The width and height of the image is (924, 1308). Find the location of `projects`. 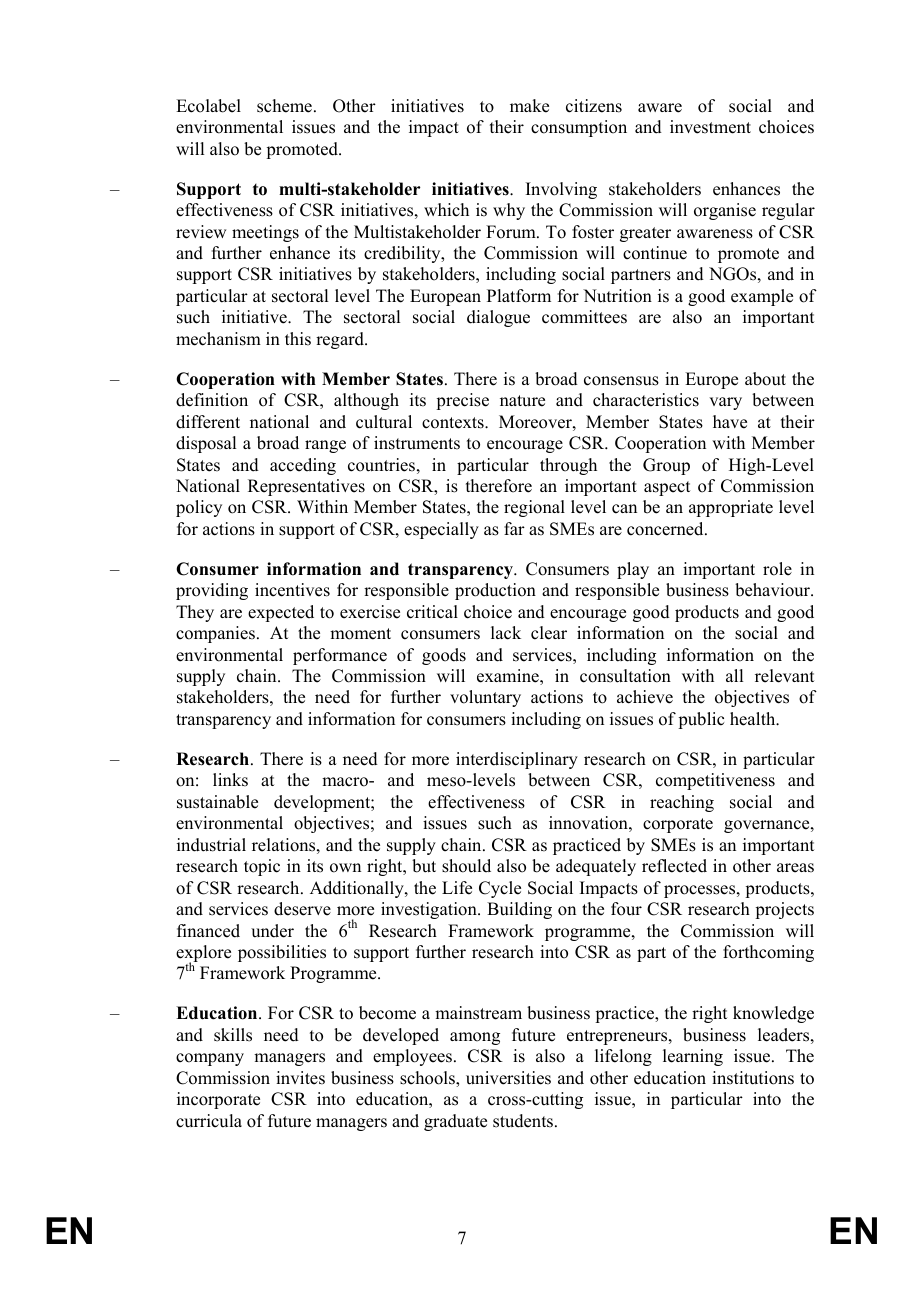

projects is located at coordinates (784, 910).
